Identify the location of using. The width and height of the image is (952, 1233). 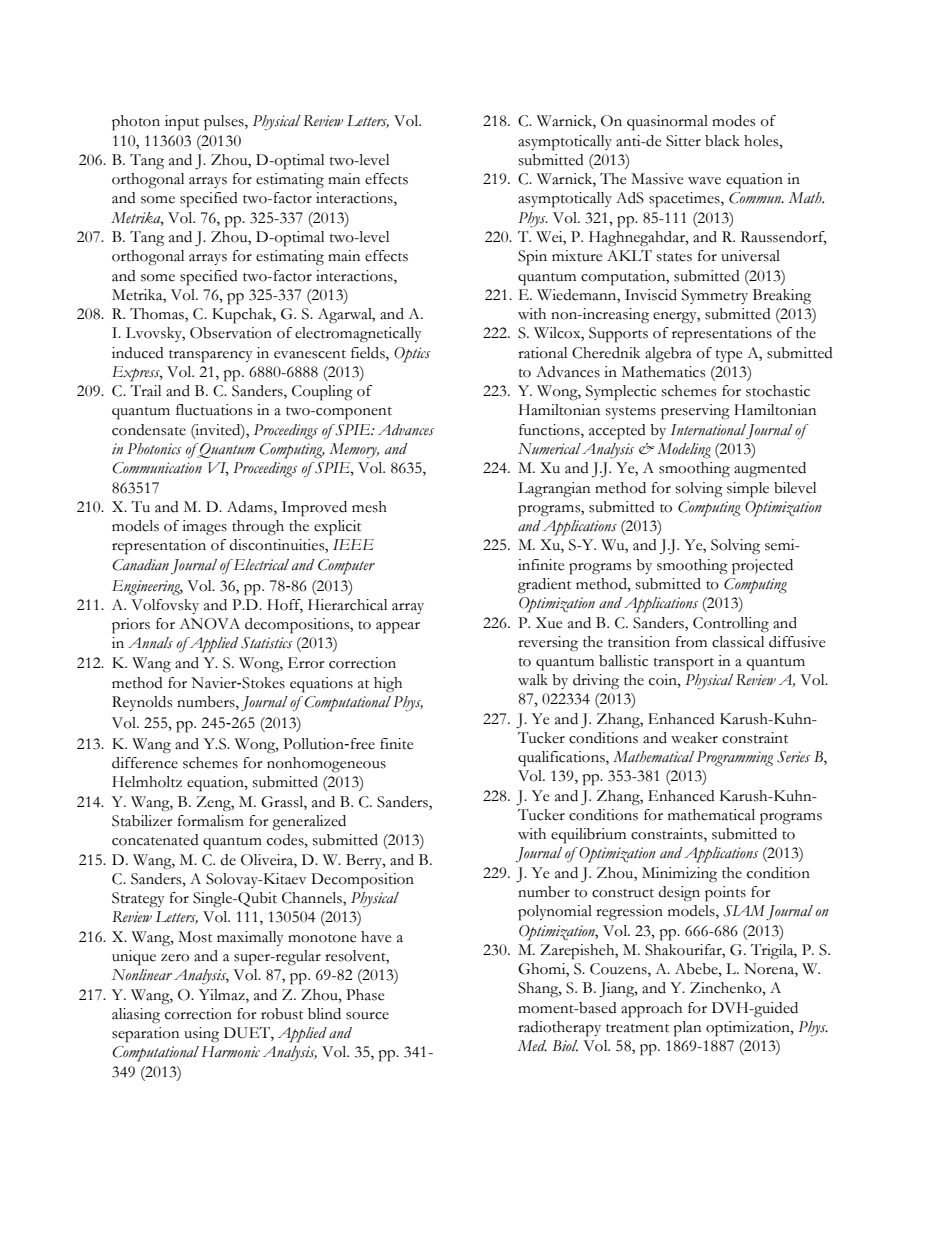
(201, 1035).
